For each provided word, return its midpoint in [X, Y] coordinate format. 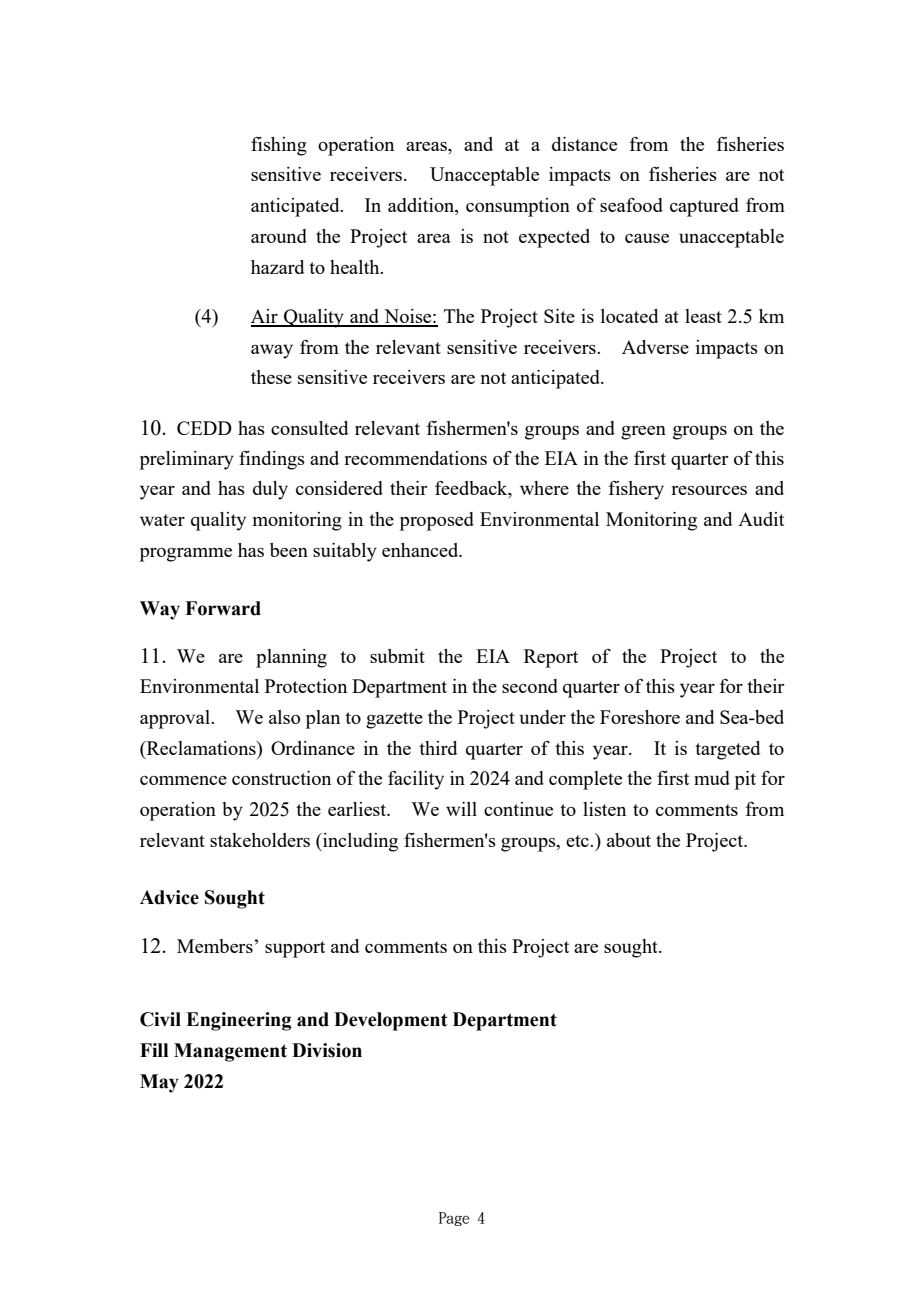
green [643, 433]
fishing [279, 146]
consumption [518, 207]
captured [704, 207]
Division [327, 1050]
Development [391, 1021]
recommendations [415, 458]
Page [454, 1219]
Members [215, 946]
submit [397, 656]
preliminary [187, 460]
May [159, 1083]
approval [176, 719]
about [629, 840]
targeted [727, 750]
